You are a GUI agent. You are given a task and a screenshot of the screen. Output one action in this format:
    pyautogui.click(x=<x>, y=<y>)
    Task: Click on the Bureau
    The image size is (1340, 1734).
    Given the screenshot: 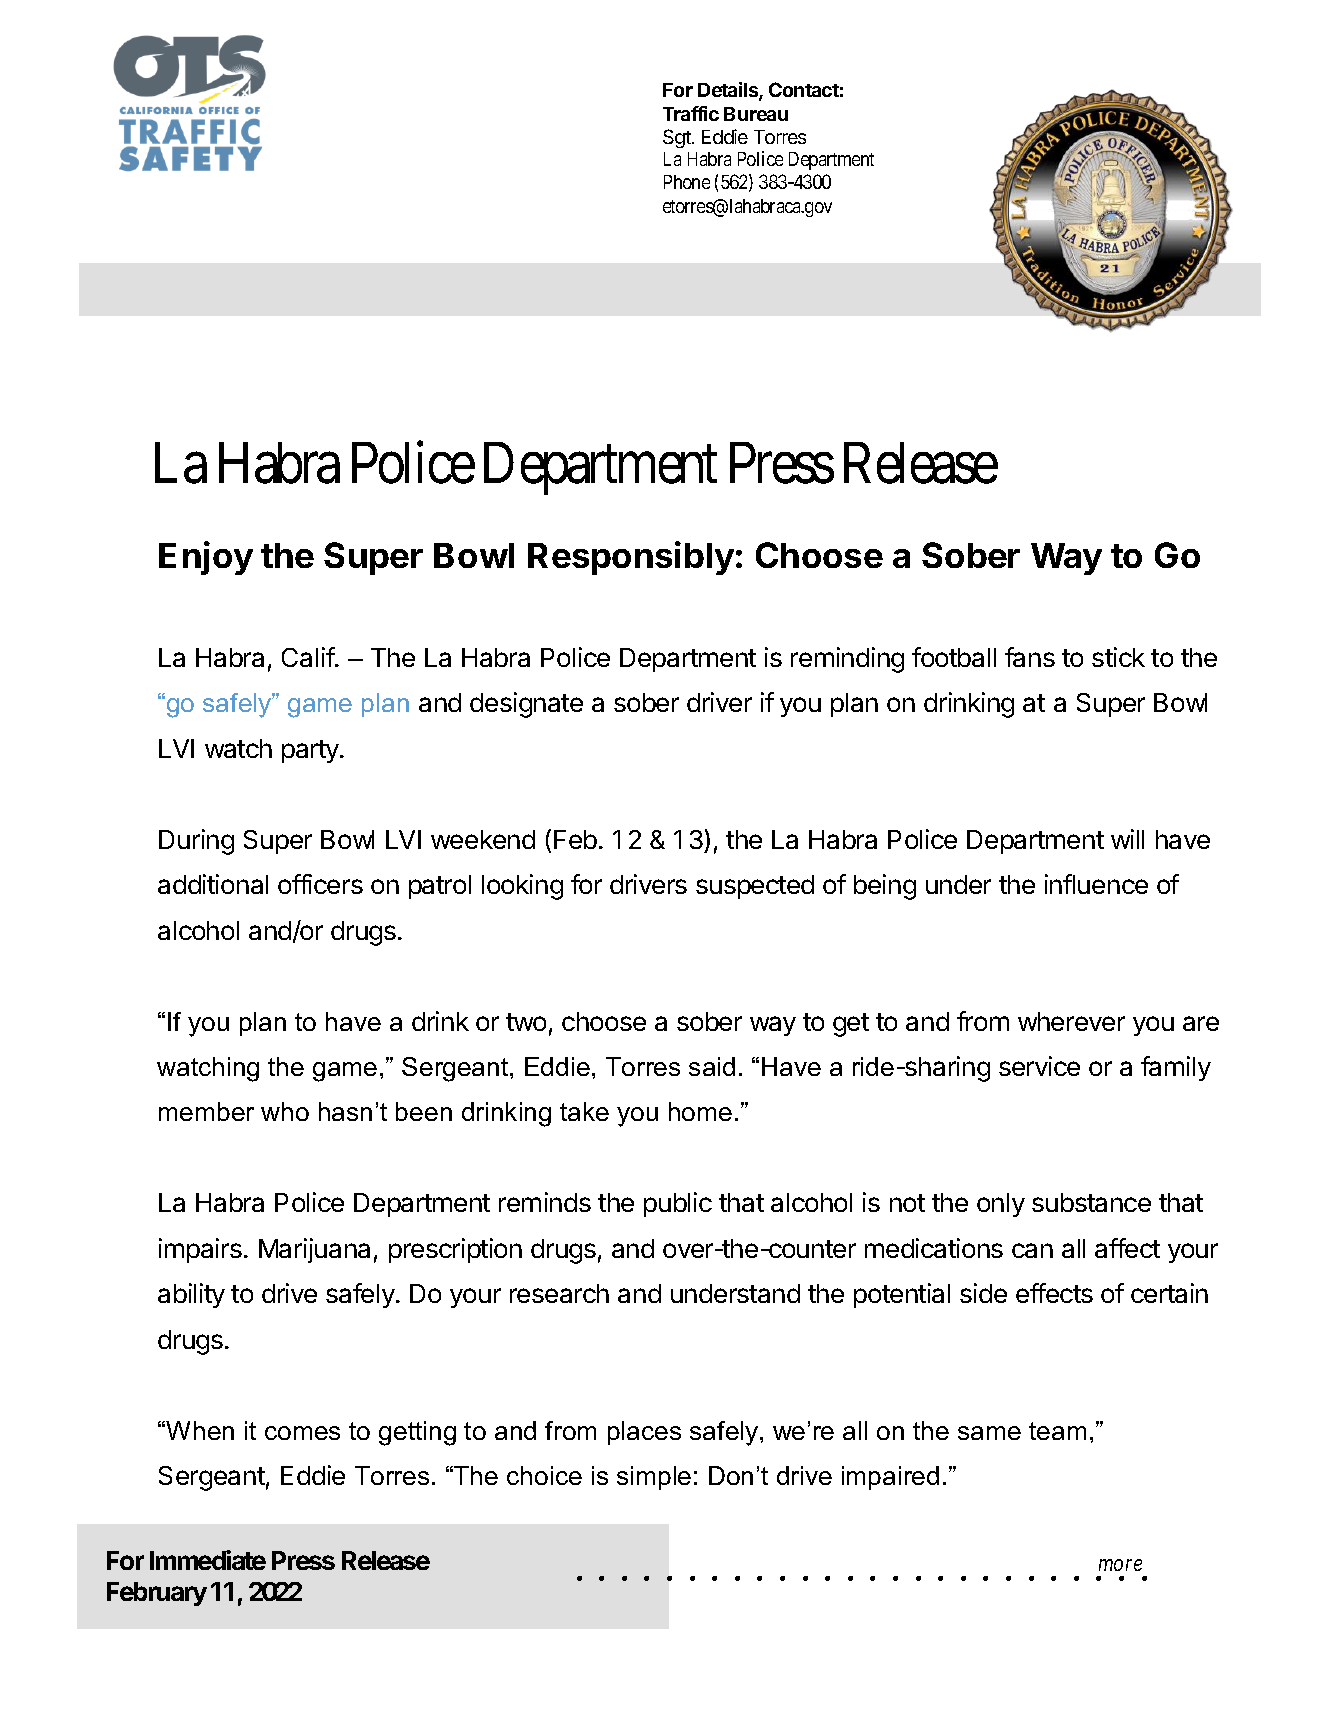 What is the action you would take?
    pyautogui.click(x=756, y=114)
